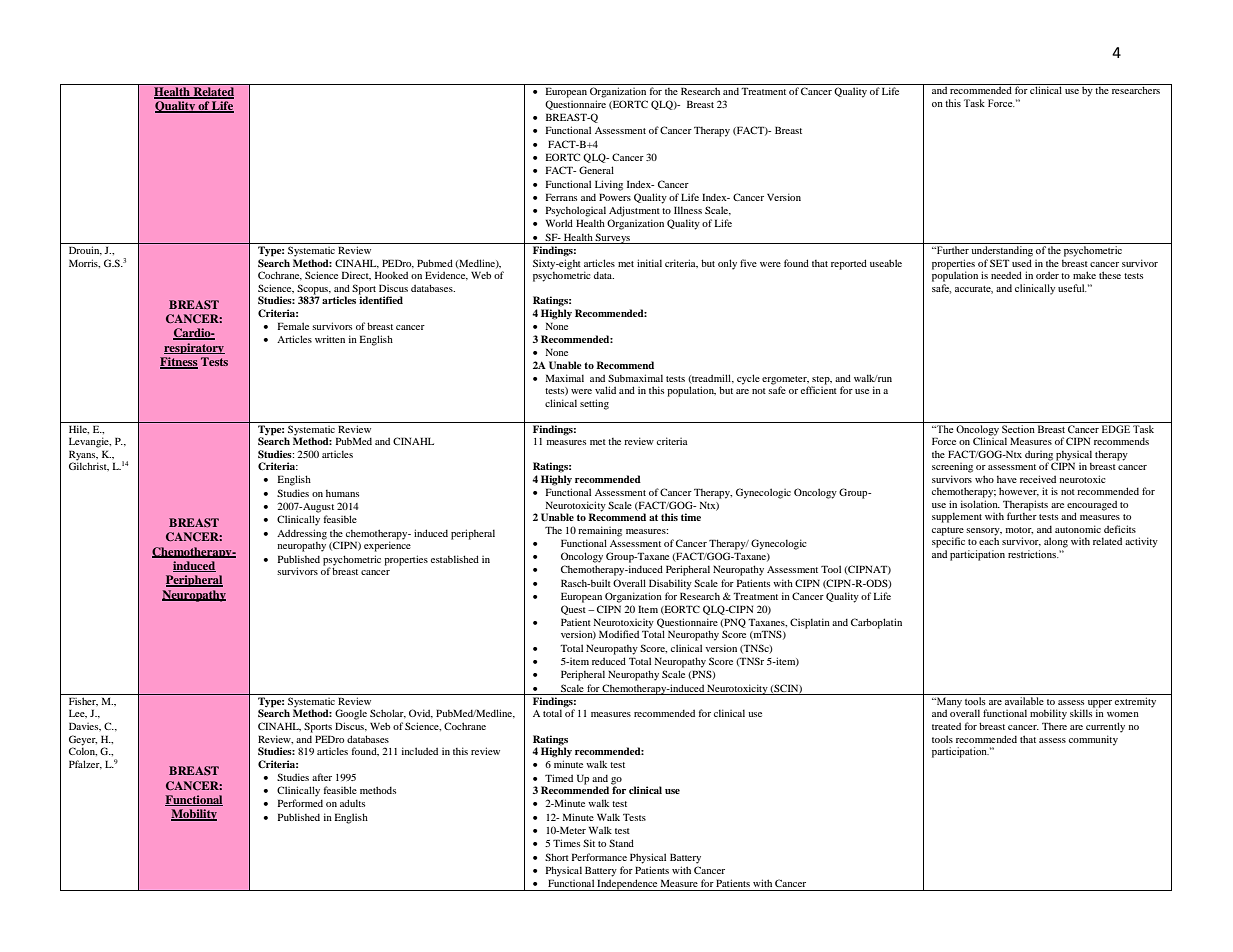 The image size is (1233, 952). I want to click on remaining, so click(600, 531).
